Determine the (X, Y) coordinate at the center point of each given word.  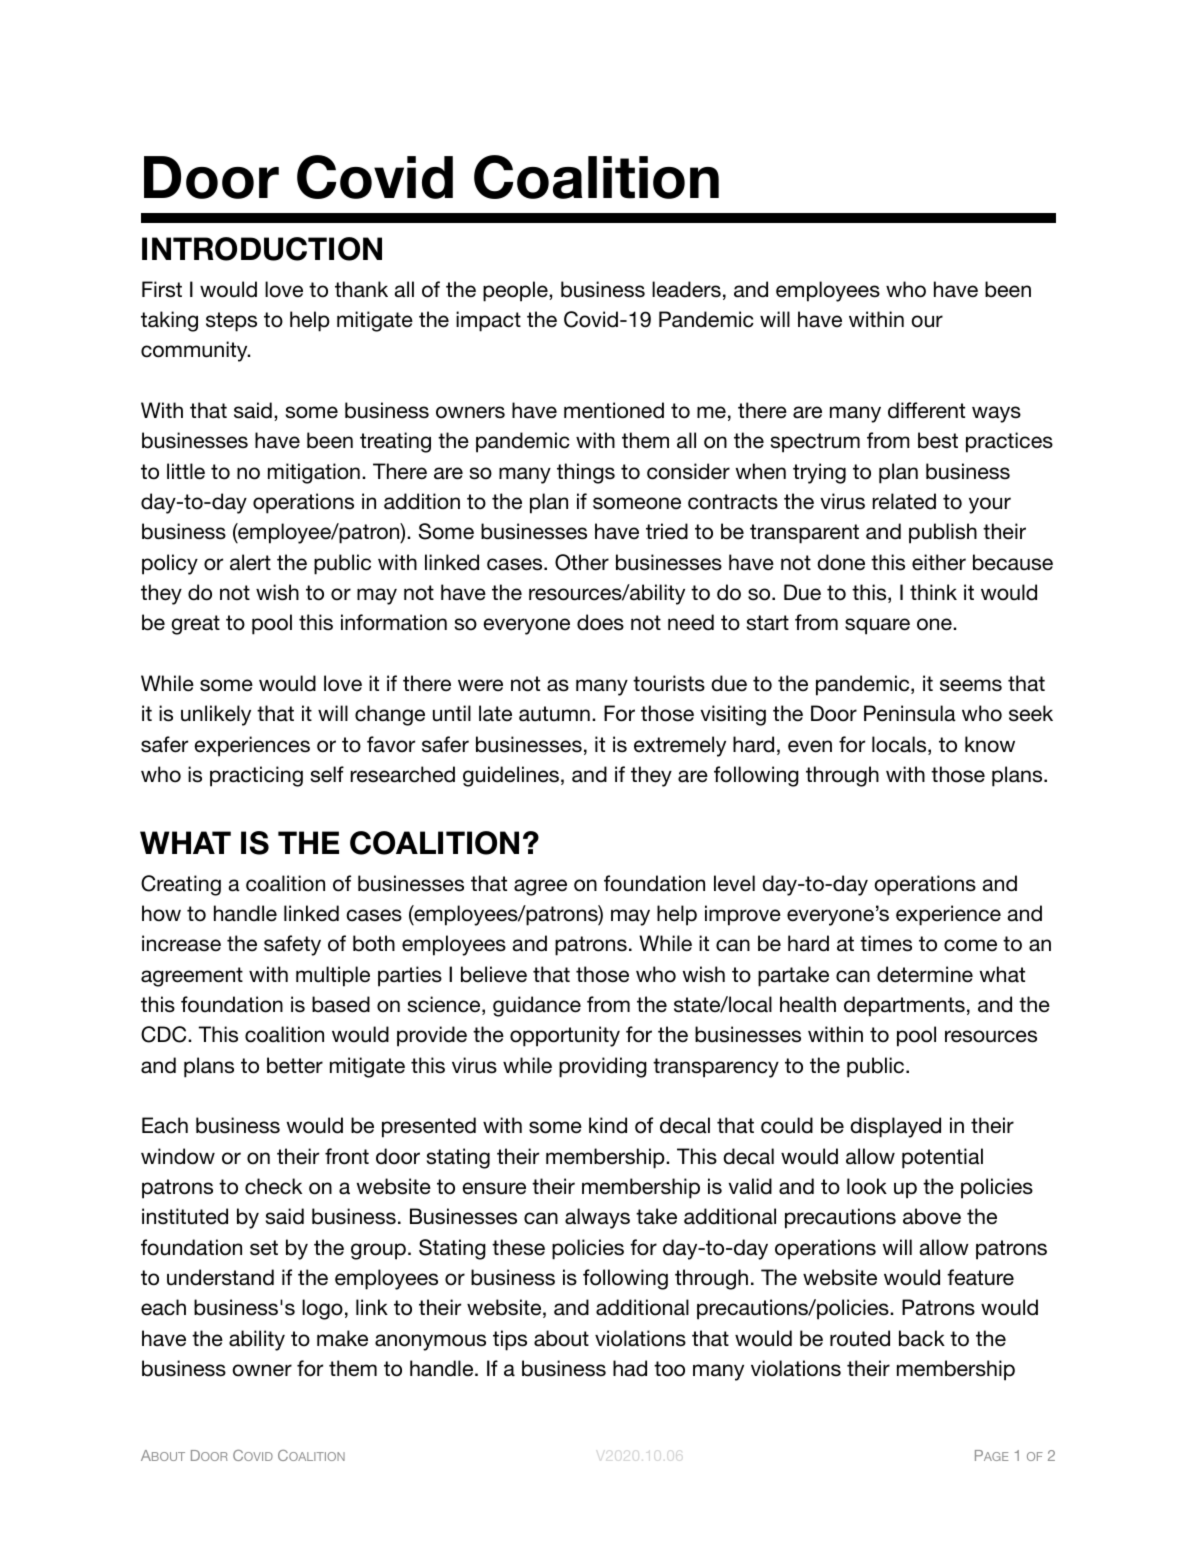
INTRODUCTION (262, 249)
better (295, 1065)
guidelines (511, 776)
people (516, 291)
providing (603, 1067)
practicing (256, 776)
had (630, 1368)
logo (322, 1309)
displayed (895, 1127)
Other (582, 562)
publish (943, 533)
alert (250, 562)
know (990, 744)
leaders (686, 289)
